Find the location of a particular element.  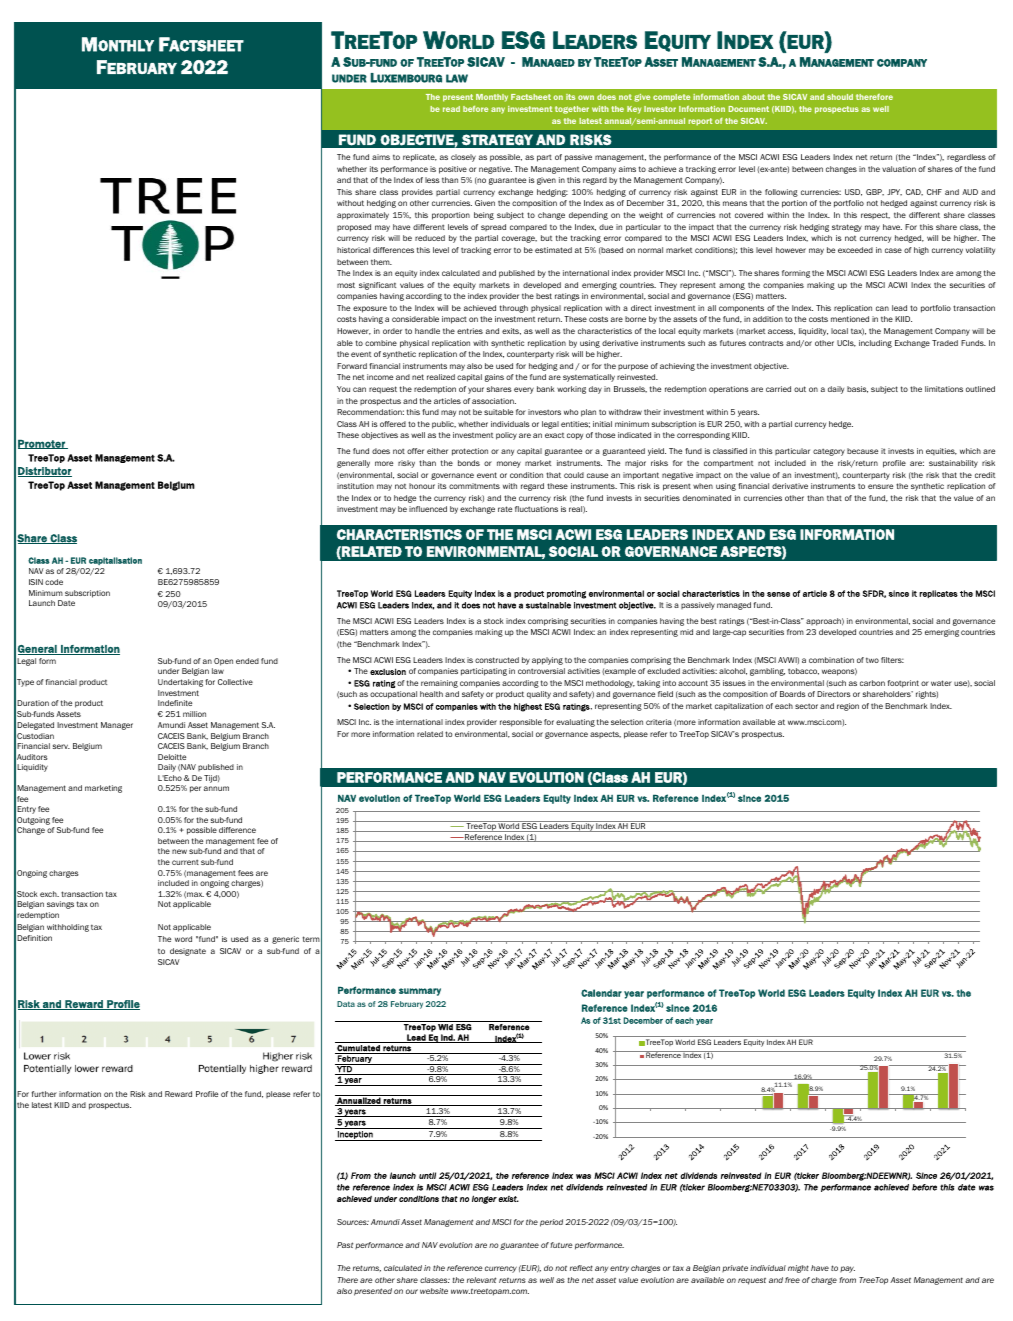

quality is located at coordinates (539, 695).
